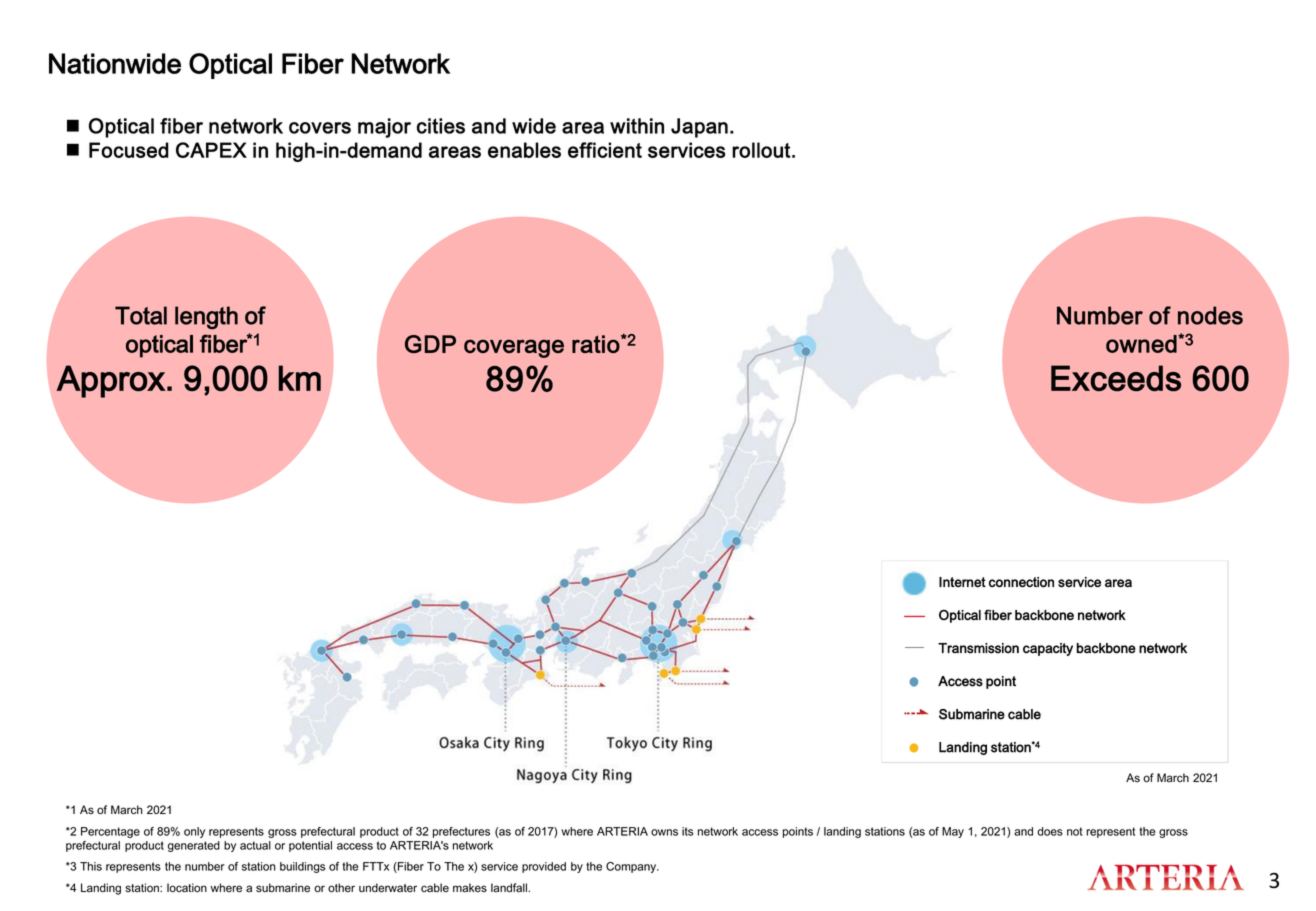 The image size is (1316, 911). Describe the element at coordinates (111, 381) in the document. I see `Approx` at that location.
